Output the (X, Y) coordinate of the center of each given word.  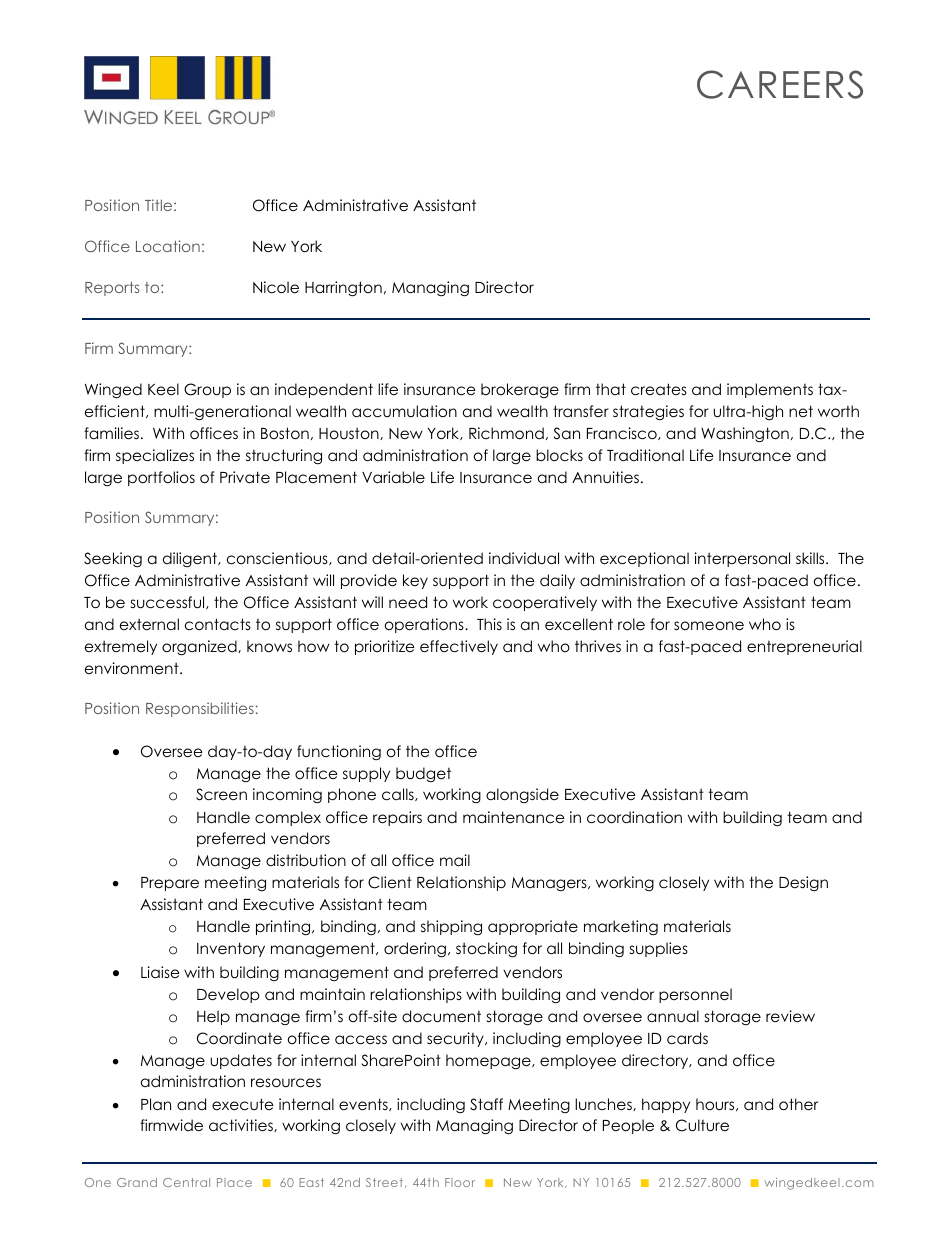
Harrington (343, 289)
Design (803, 883)
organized (200, 648)
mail (455, 860)
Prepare (170, 884)
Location (168, 246)
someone (709, 626)
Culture (702, 1125)
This (489, 624)
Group (207, 390)
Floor (460, 1182)
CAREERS (780, 84)
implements (770, 390)
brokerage (520, 390)
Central (186, 1182)
